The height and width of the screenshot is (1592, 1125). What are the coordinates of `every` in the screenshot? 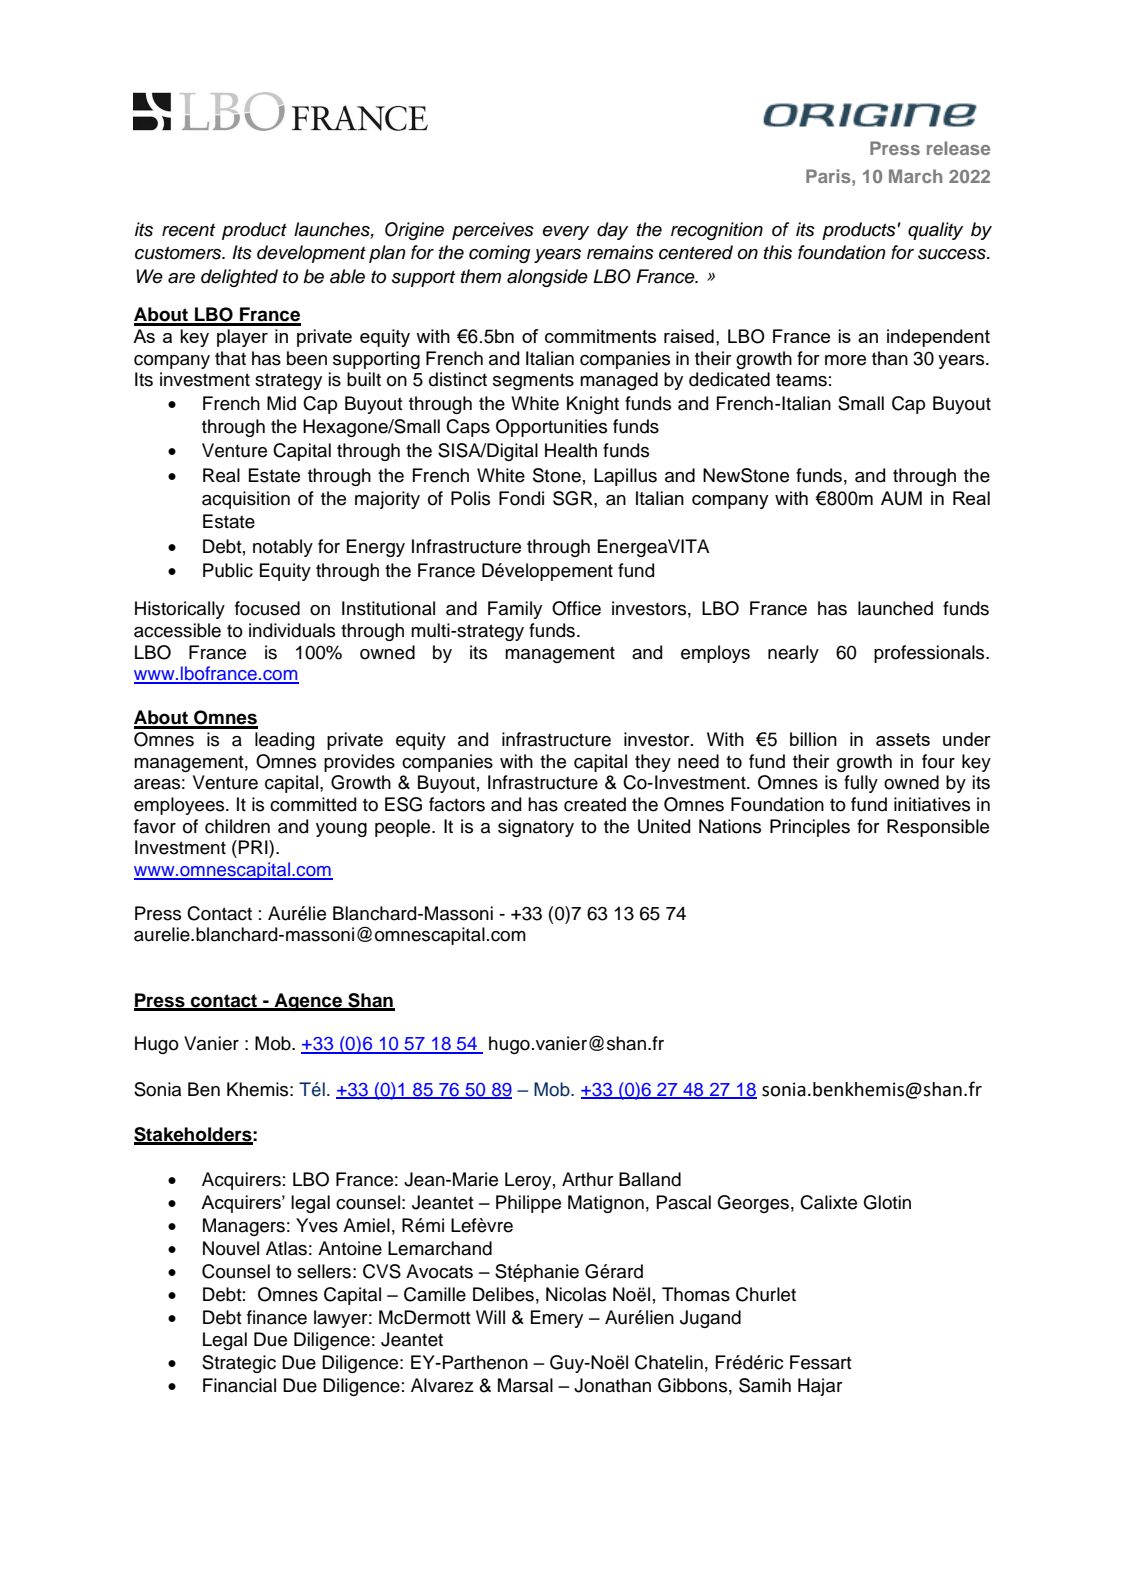 It's located at (566, 233).
